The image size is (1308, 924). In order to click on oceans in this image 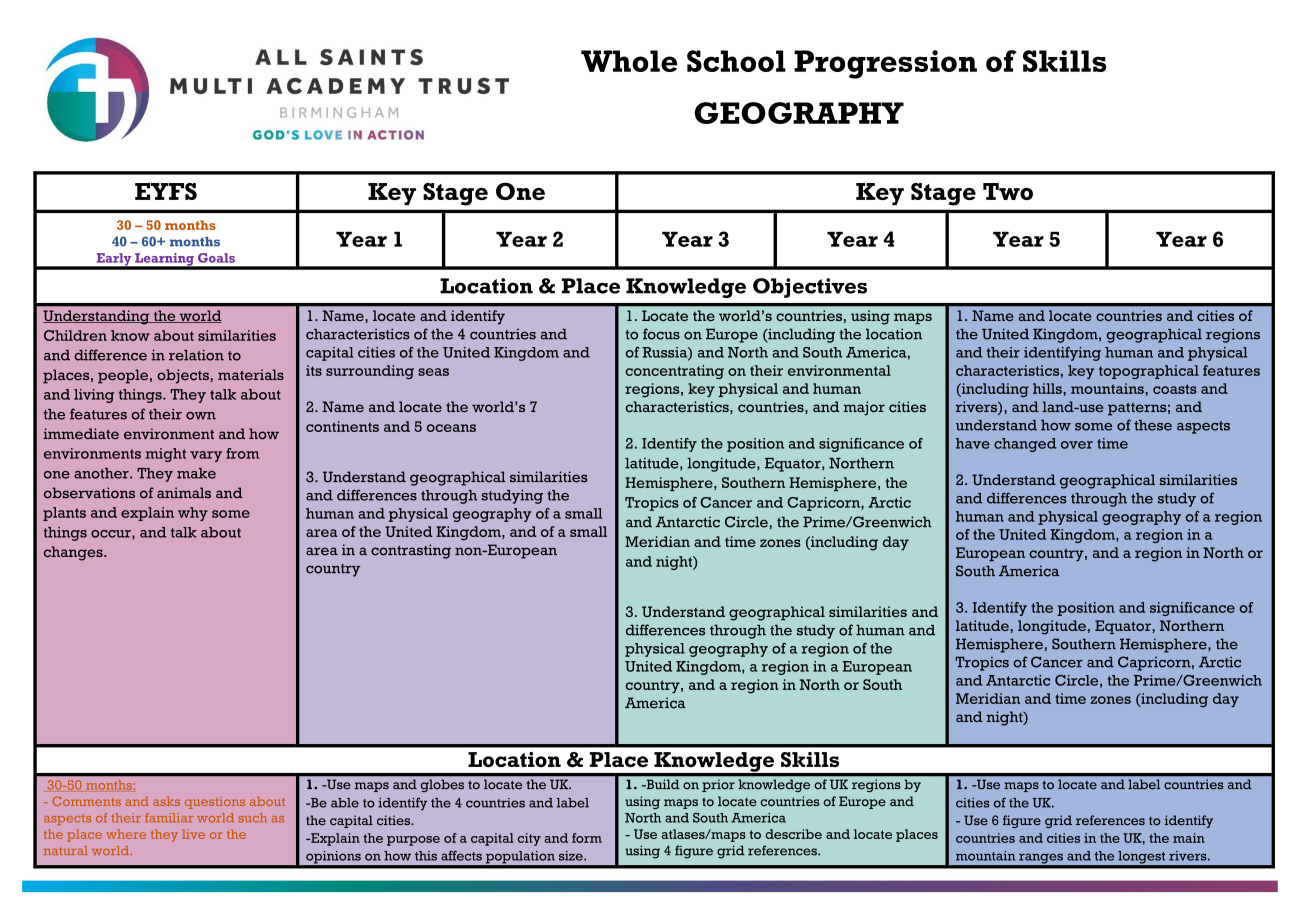, I will do `click(451, 428)`.
